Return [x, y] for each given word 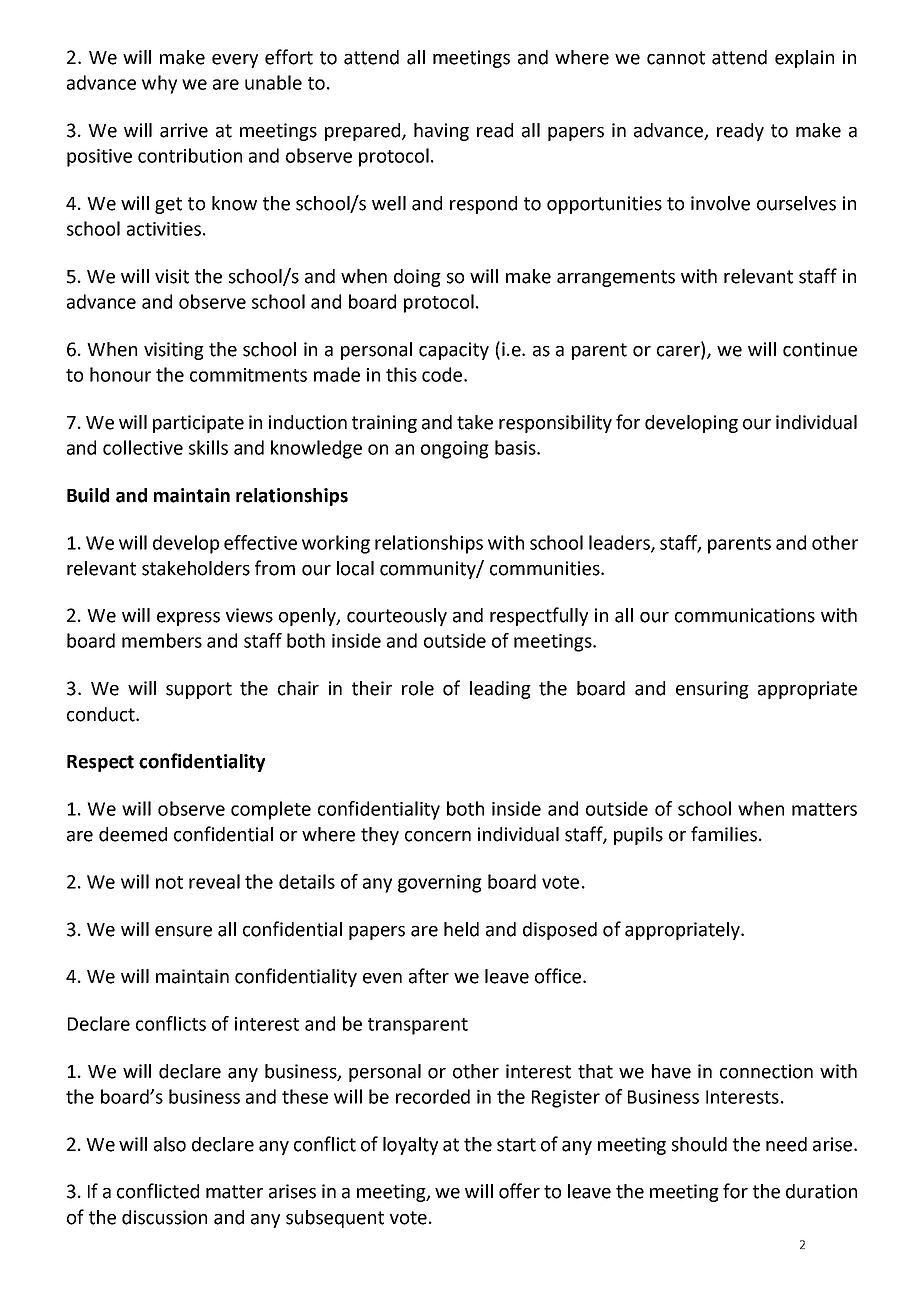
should [699, 1144]
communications [745, 615]
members [162, 640]
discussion [164, 1217]
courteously [397, 617]
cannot [676, 58]
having [441, 132]
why [159, 84]
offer [519, 1191]
